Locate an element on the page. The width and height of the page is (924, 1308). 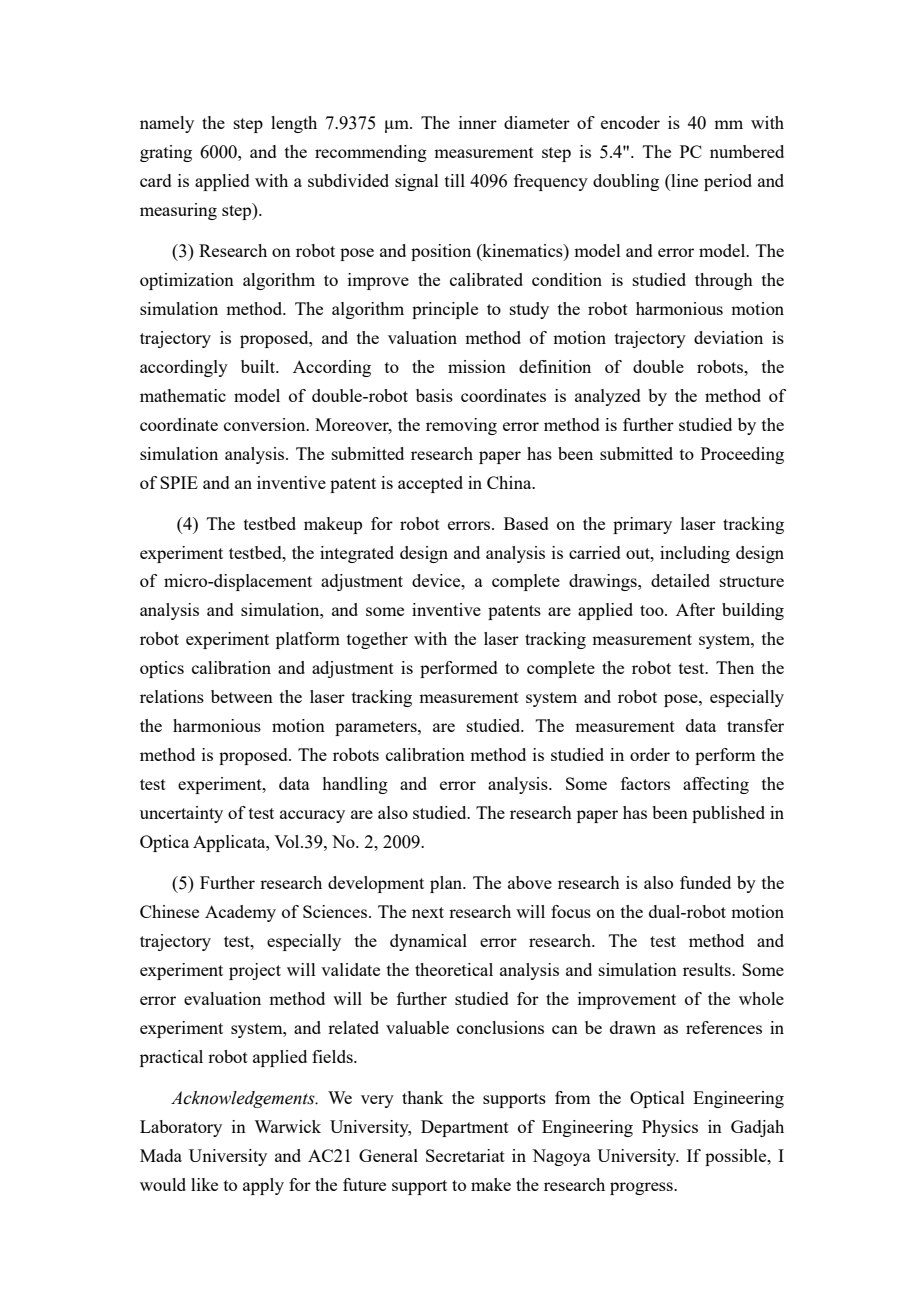
removing is located at coordinates (461, 426).
